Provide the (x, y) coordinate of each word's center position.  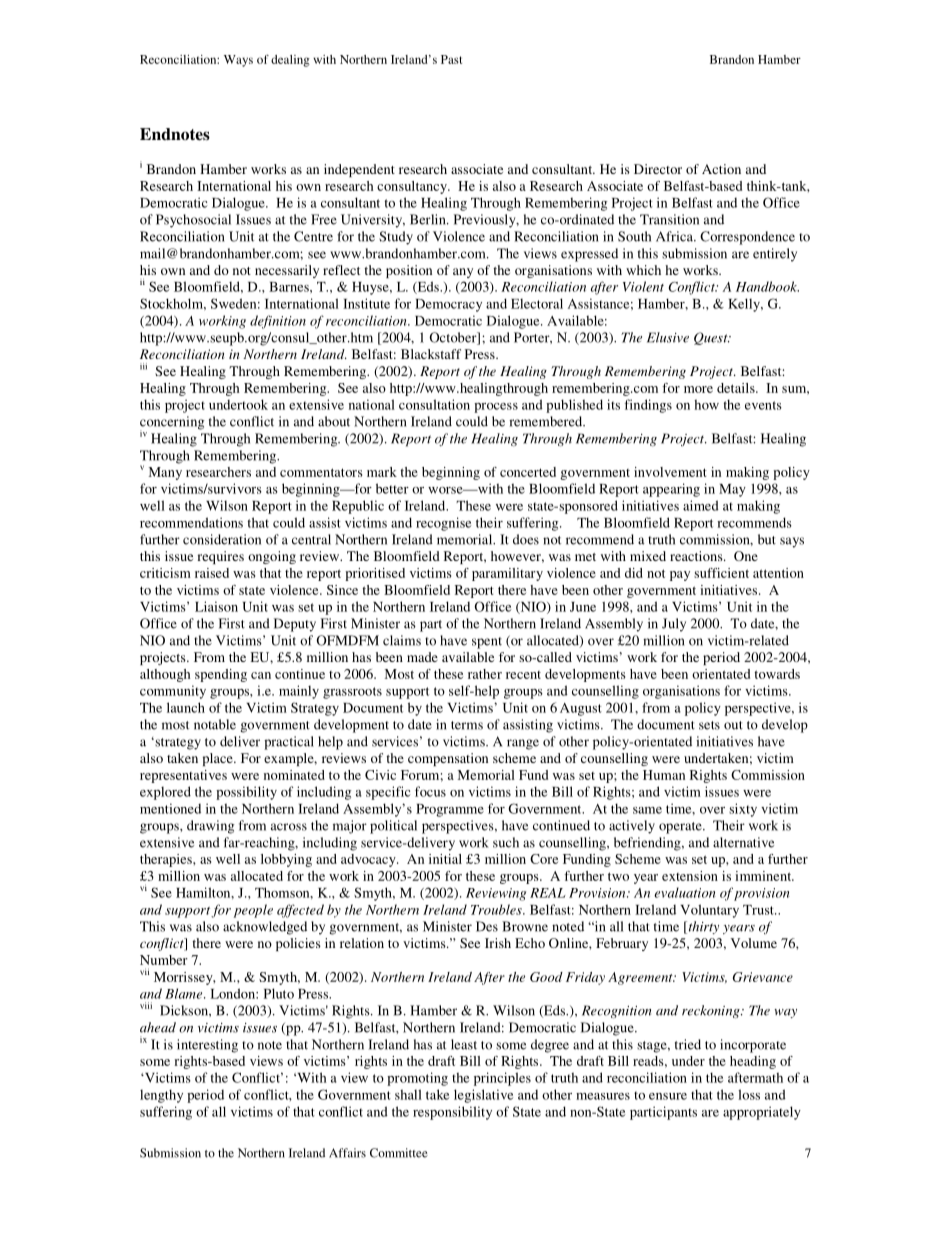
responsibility (452, 1113)
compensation (448, 759)
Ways (238, 61)
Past (451, 59)
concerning (172, 423)
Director (658, 169)
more (698, 389)
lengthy (161, 1096)
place (219, 759)
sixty (743, 810)
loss (749, 1094)
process (496, 408)
